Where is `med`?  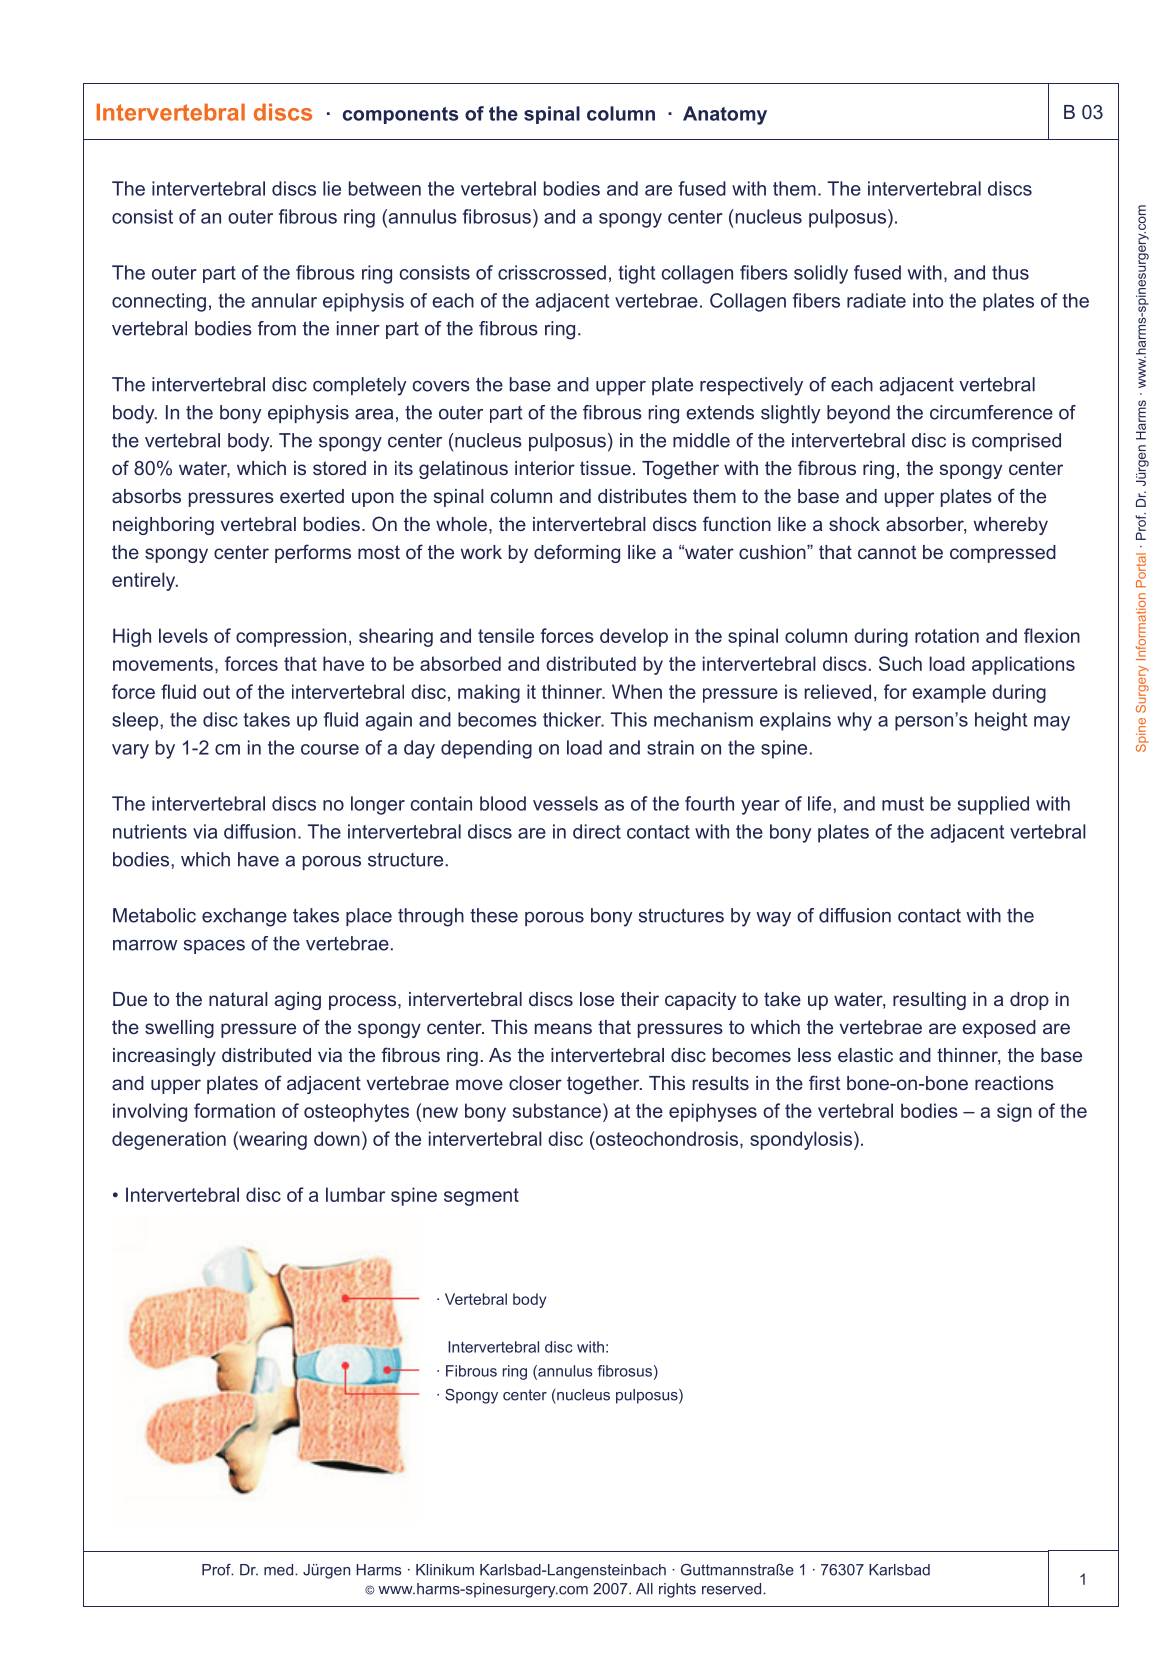
med is located at coordinates (278, 1570).
